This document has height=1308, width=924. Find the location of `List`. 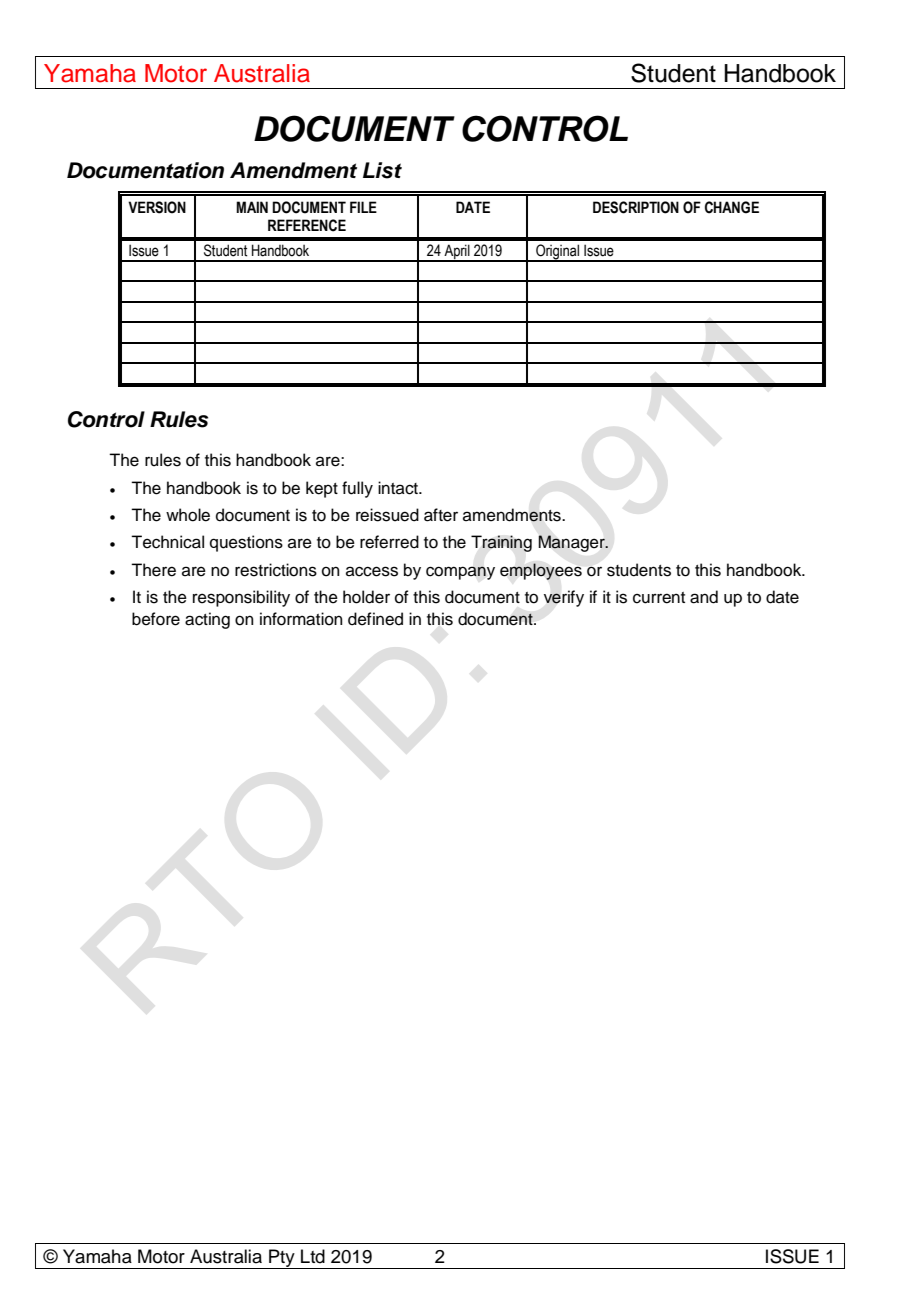

List is located at coordinates (382, 170).
